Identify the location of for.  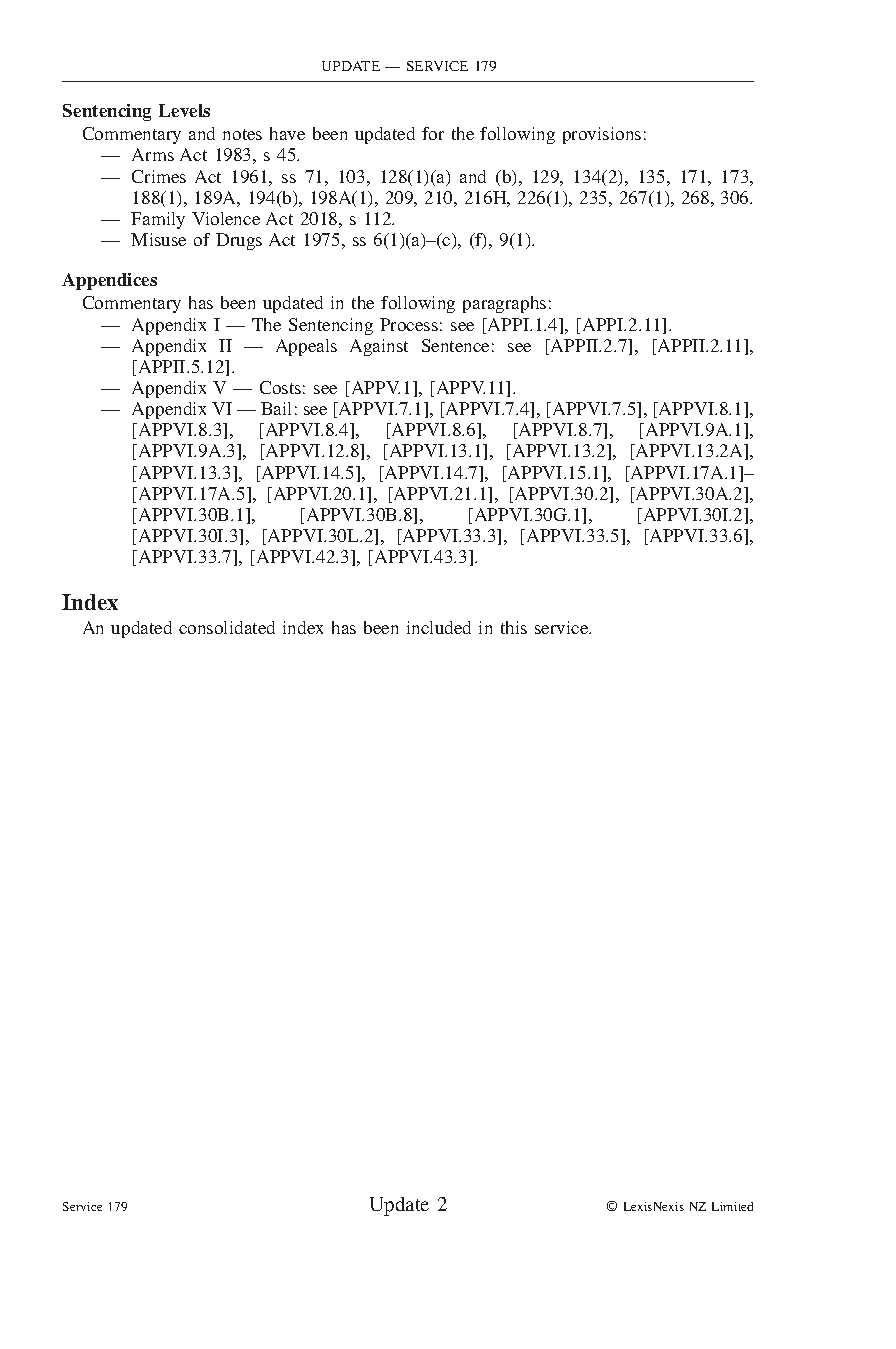
(433, 133).
